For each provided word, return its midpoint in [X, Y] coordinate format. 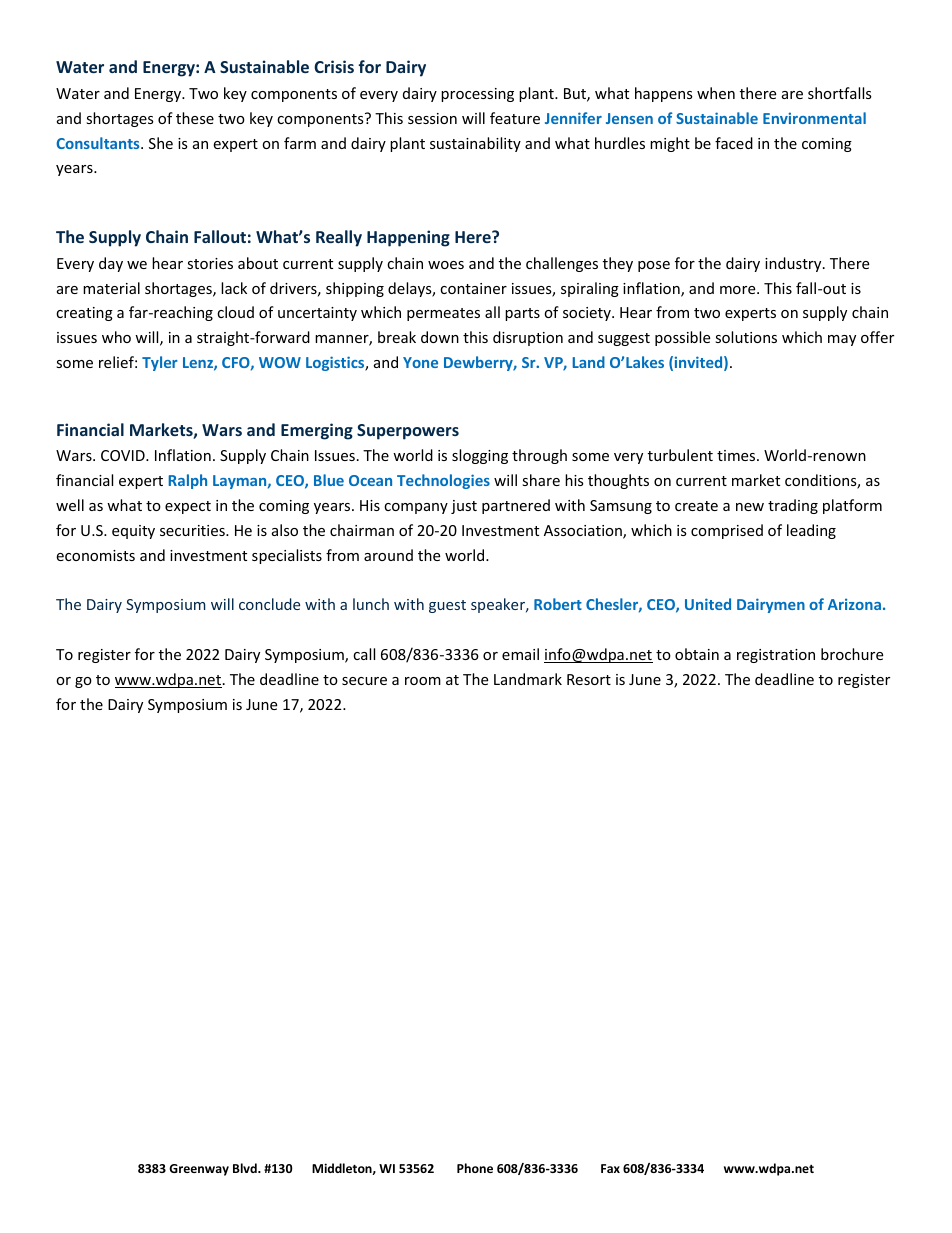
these [195, 118]
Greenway [199, 1170]
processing [477, 95]
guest [447, 606]
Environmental [814, 118]
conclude [269, 604]
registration [776, 656]
